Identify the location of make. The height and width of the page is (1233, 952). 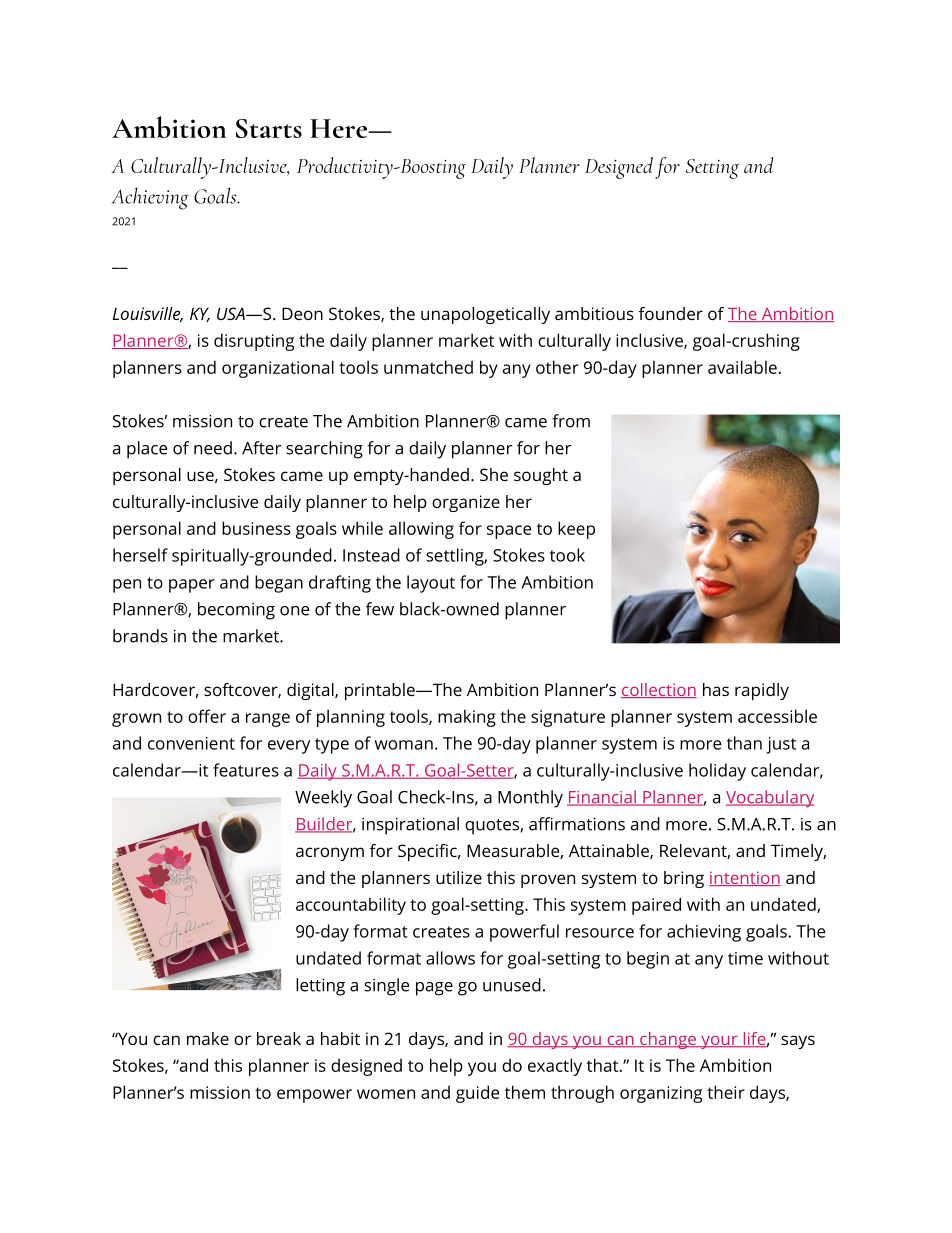
(208, 1038).
